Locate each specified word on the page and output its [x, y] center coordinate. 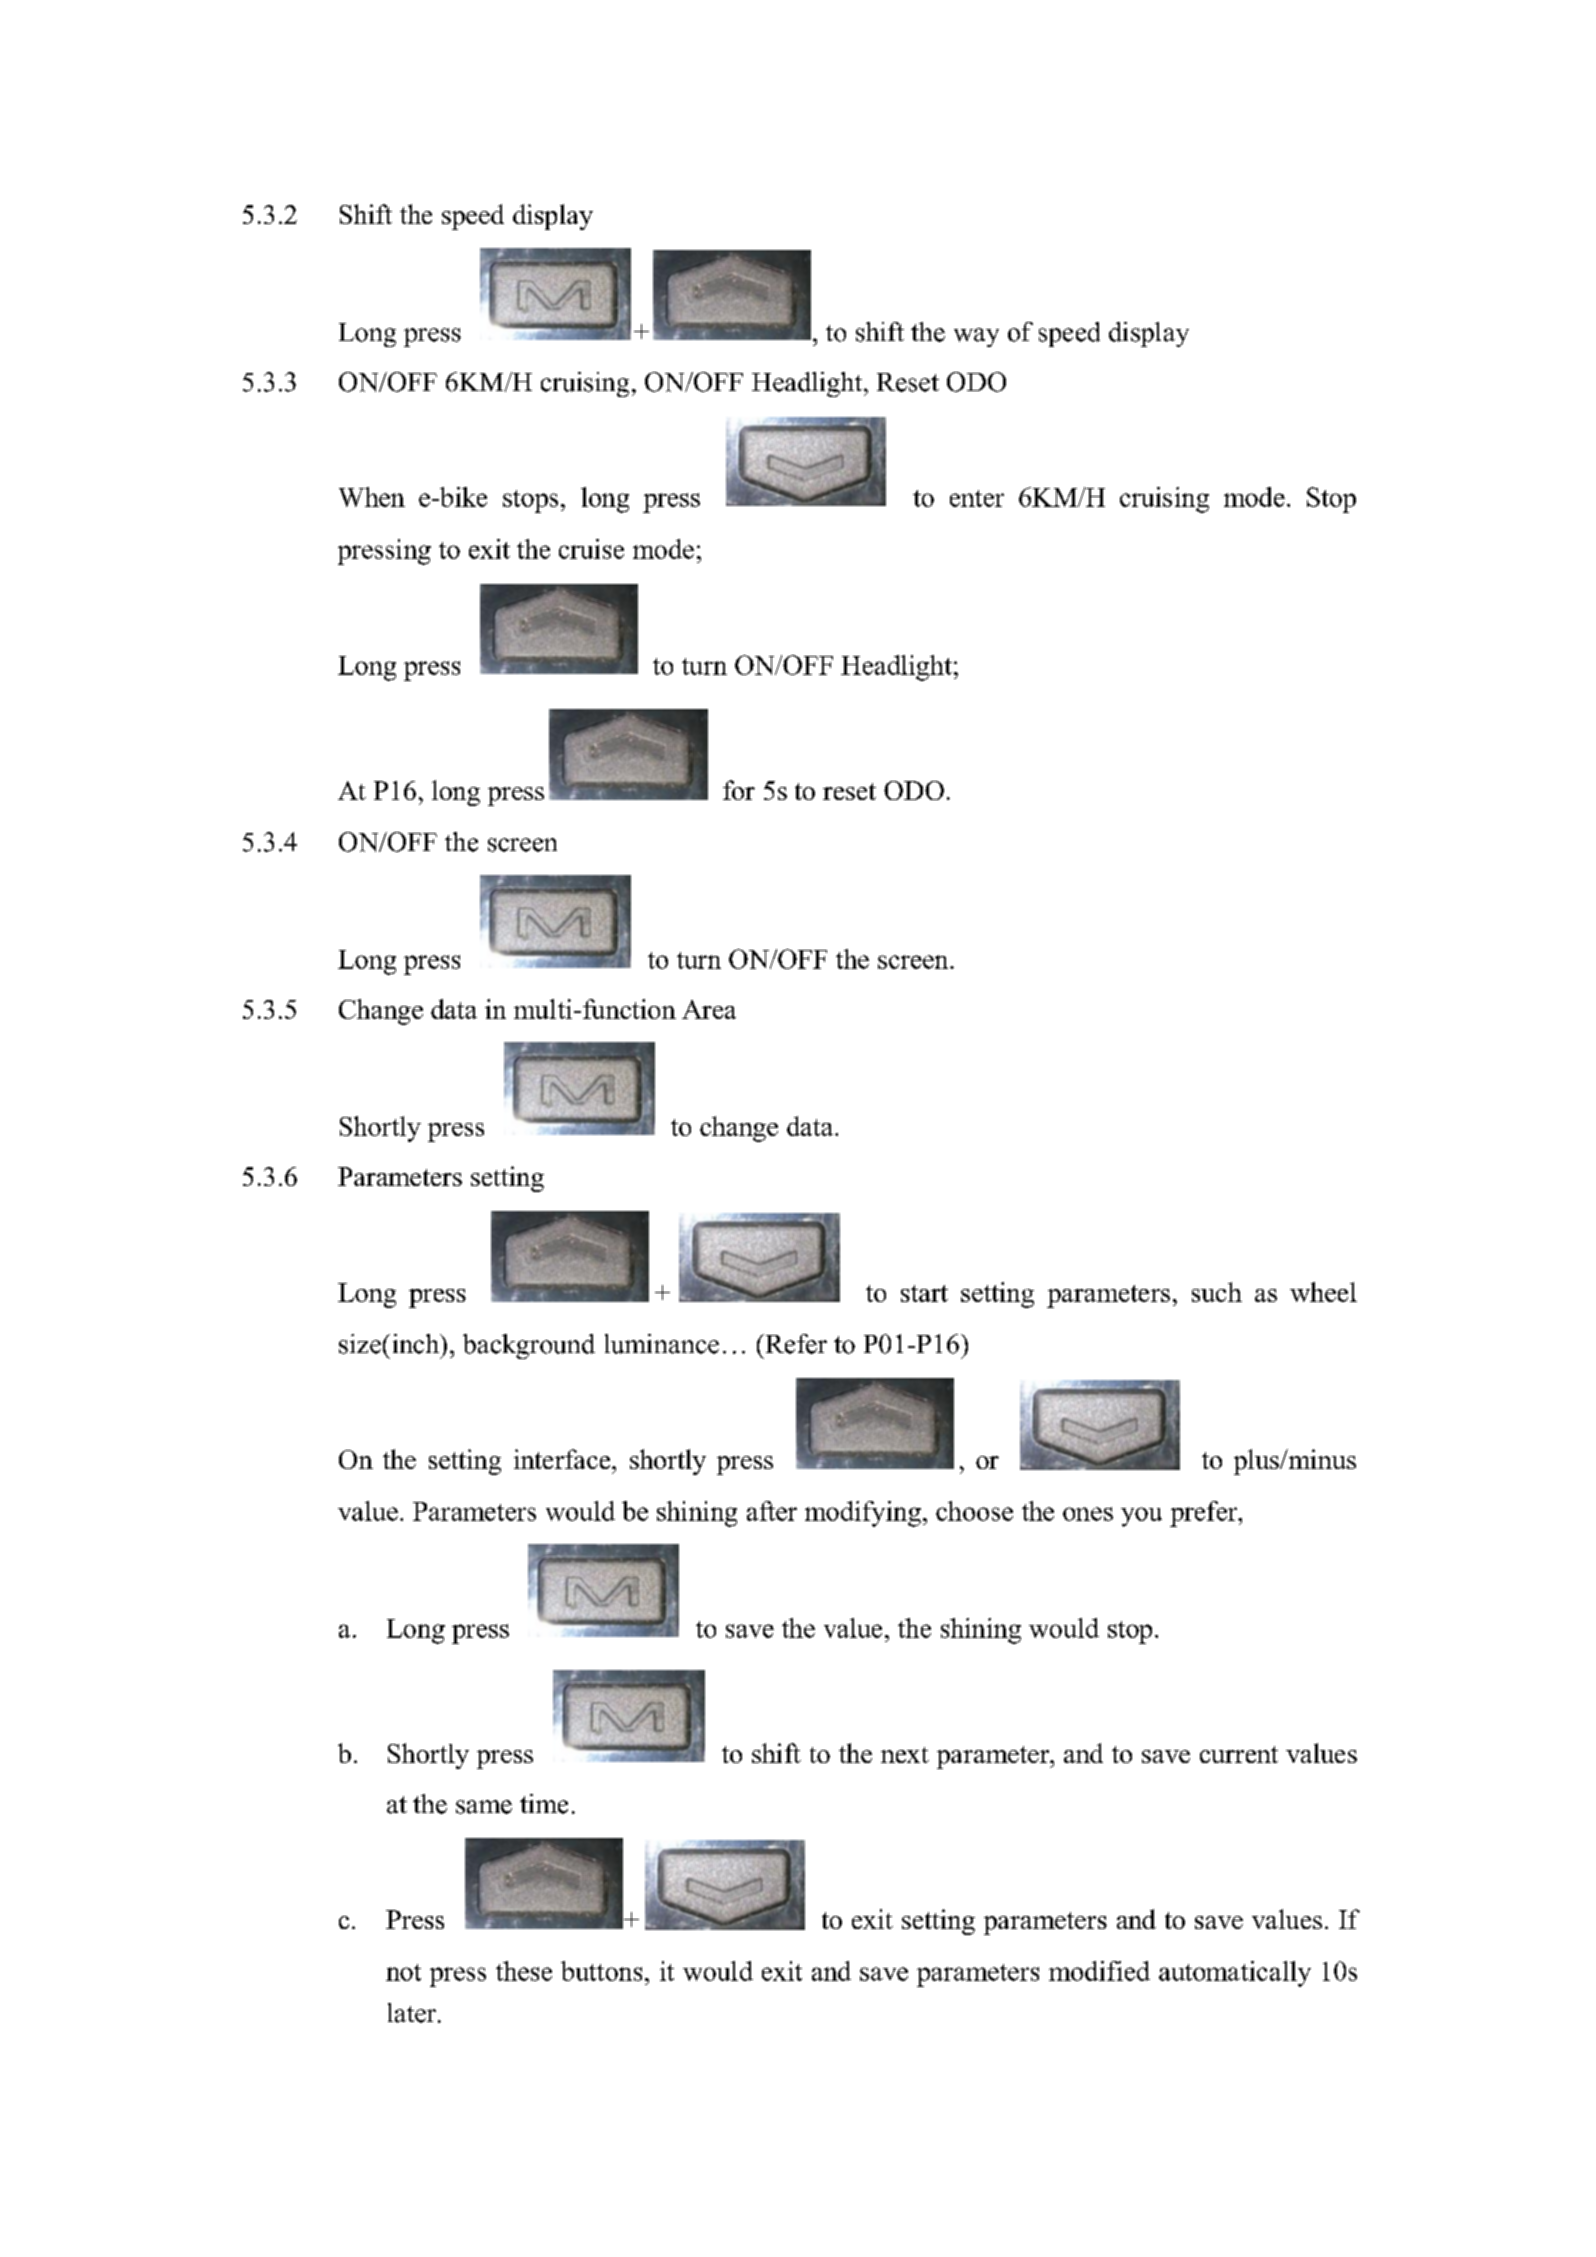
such [1217, 1292]
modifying [863, 1514]
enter [977, 498]
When [372, 497]
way [976, 337]
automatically [1235, 1974]
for [739, 790]
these [524, 1971]
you [1141, 1517]
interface [563, 1459]
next [905, 1755]
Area [709, 1009]
